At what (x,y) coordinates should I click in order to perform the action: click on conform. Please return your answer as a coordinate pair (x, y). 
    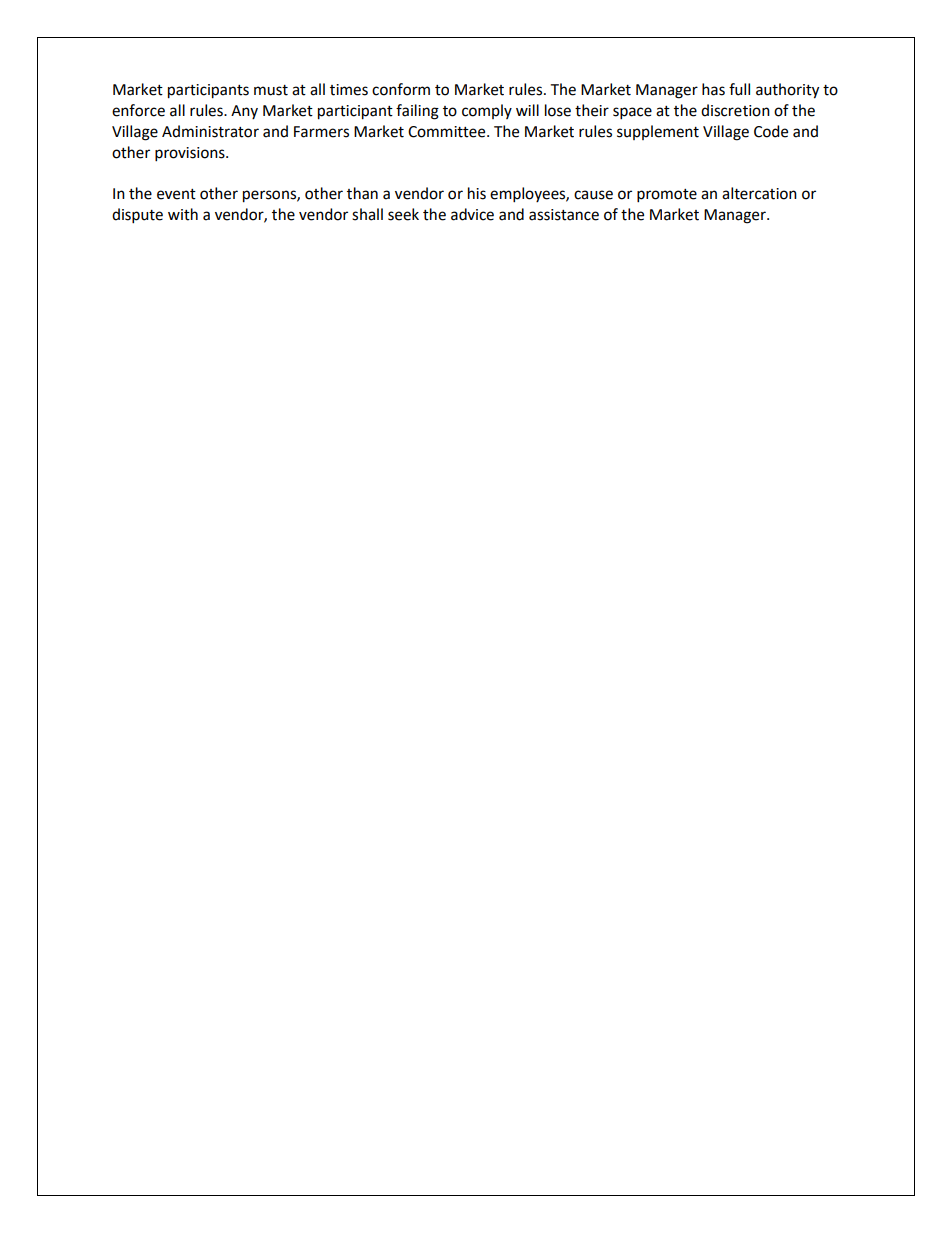
    Looking at the image, I should click on (401, 89).
